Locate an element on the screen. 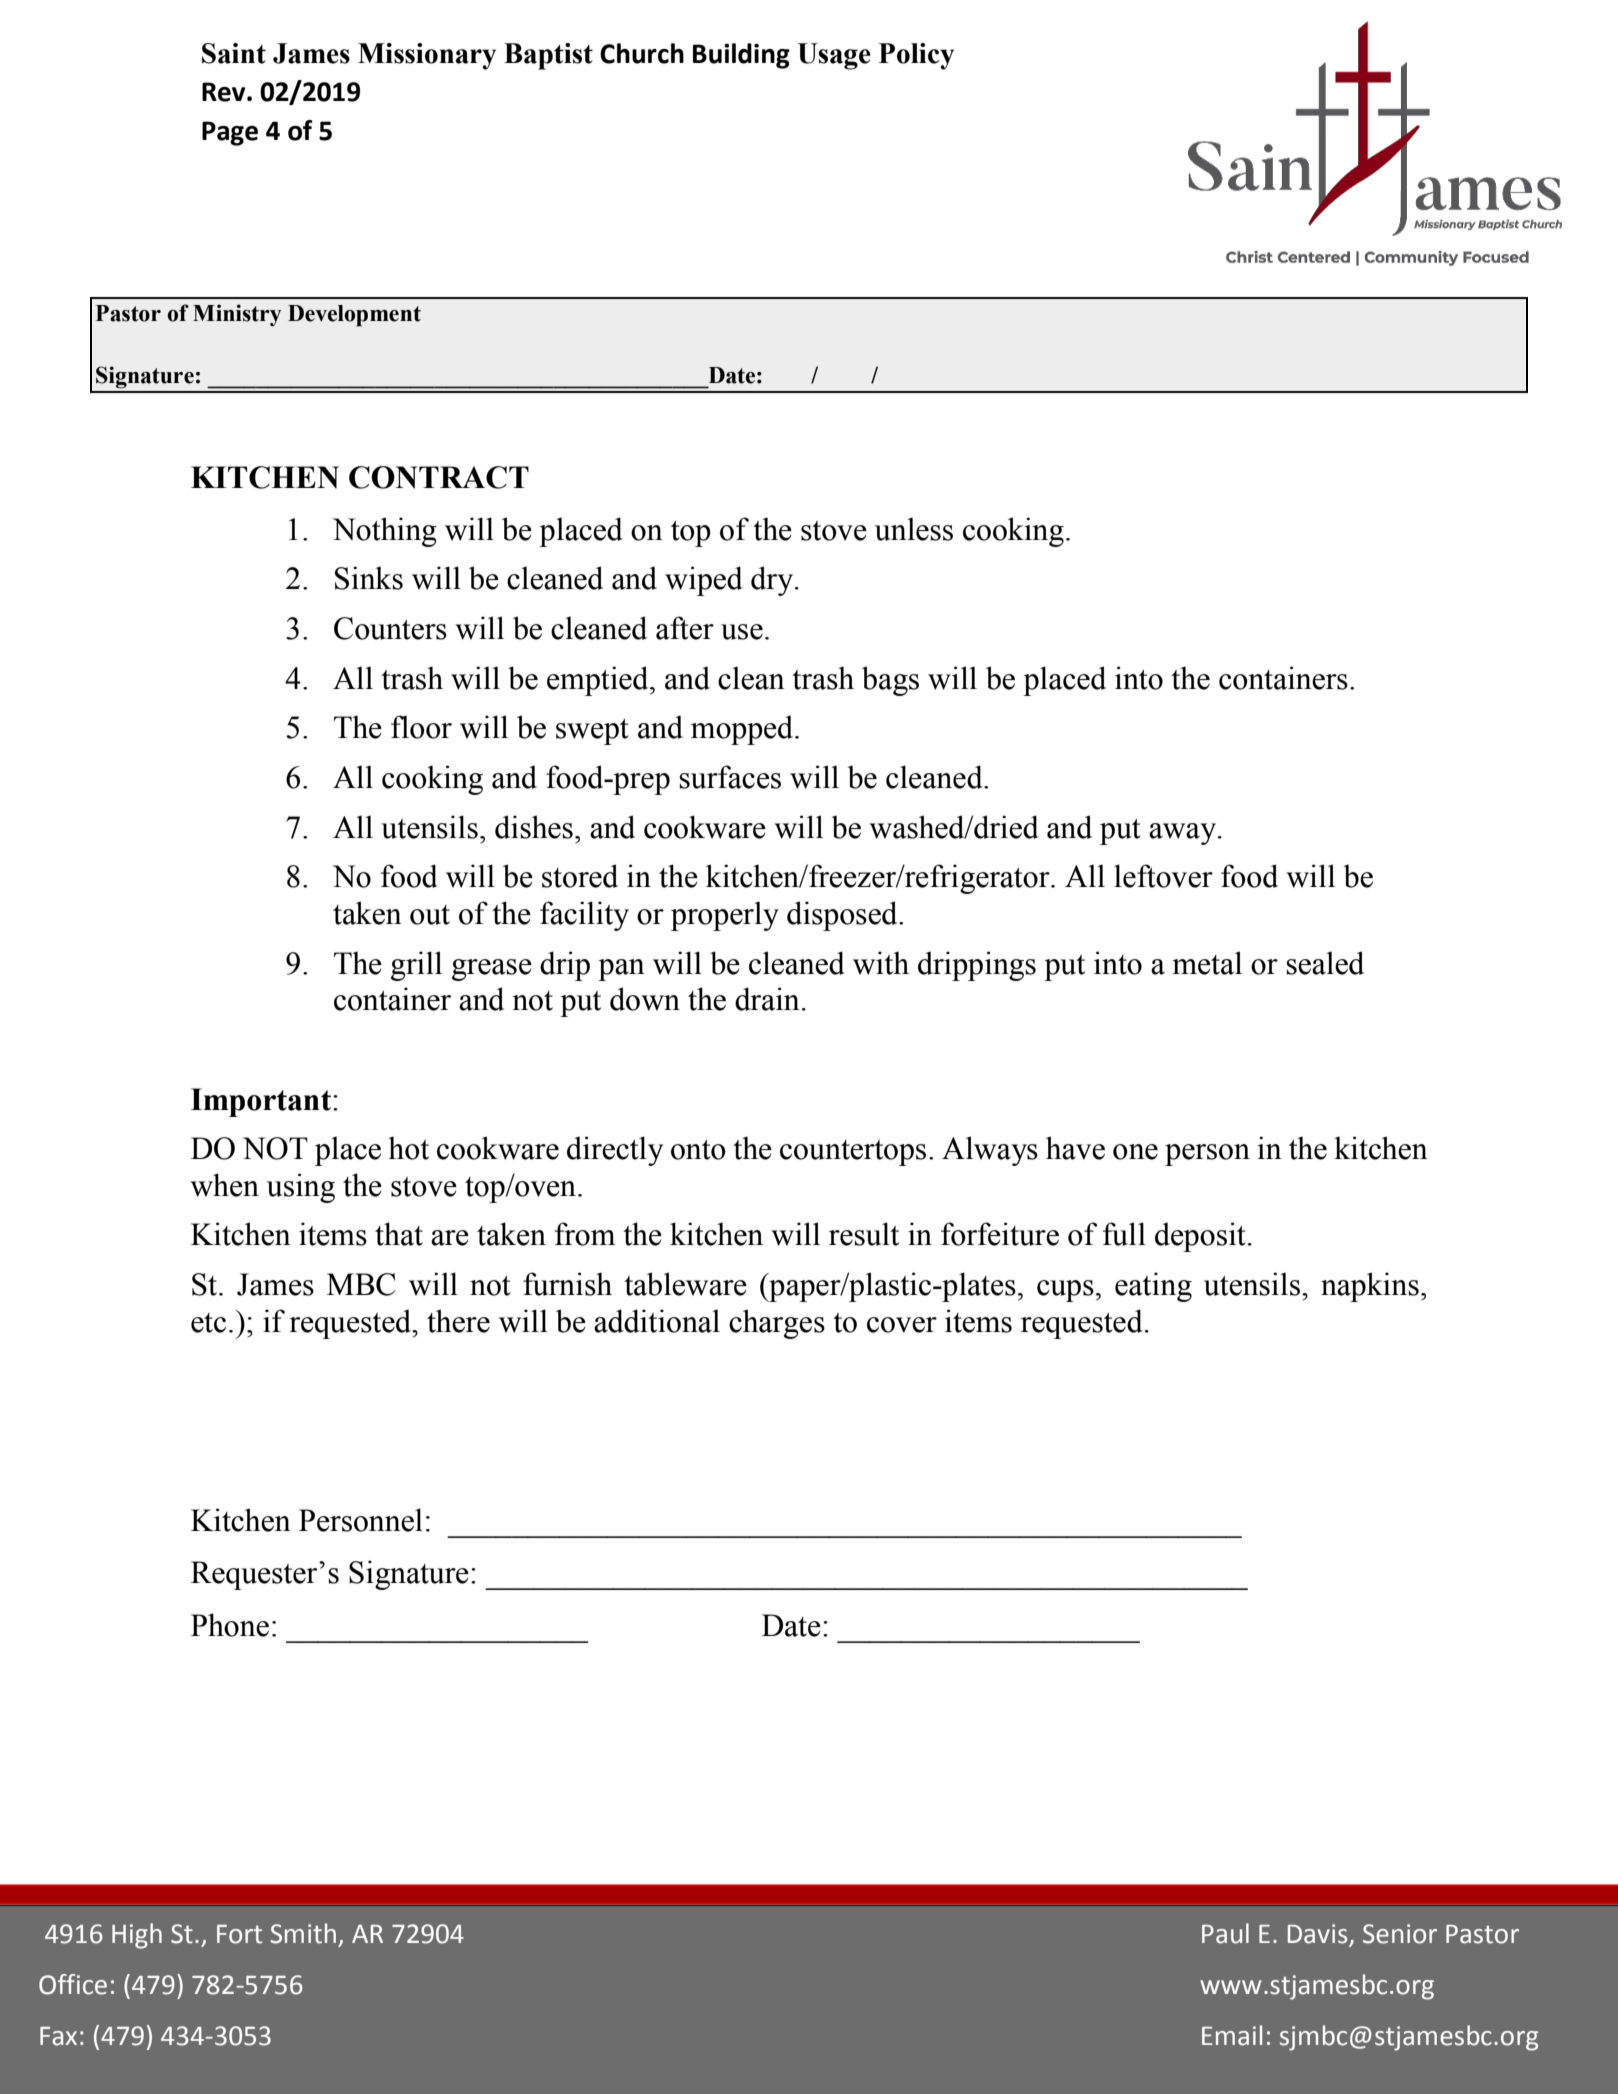 The image size is (1618, 2094). charges is located at coordinates (777, 1324).
